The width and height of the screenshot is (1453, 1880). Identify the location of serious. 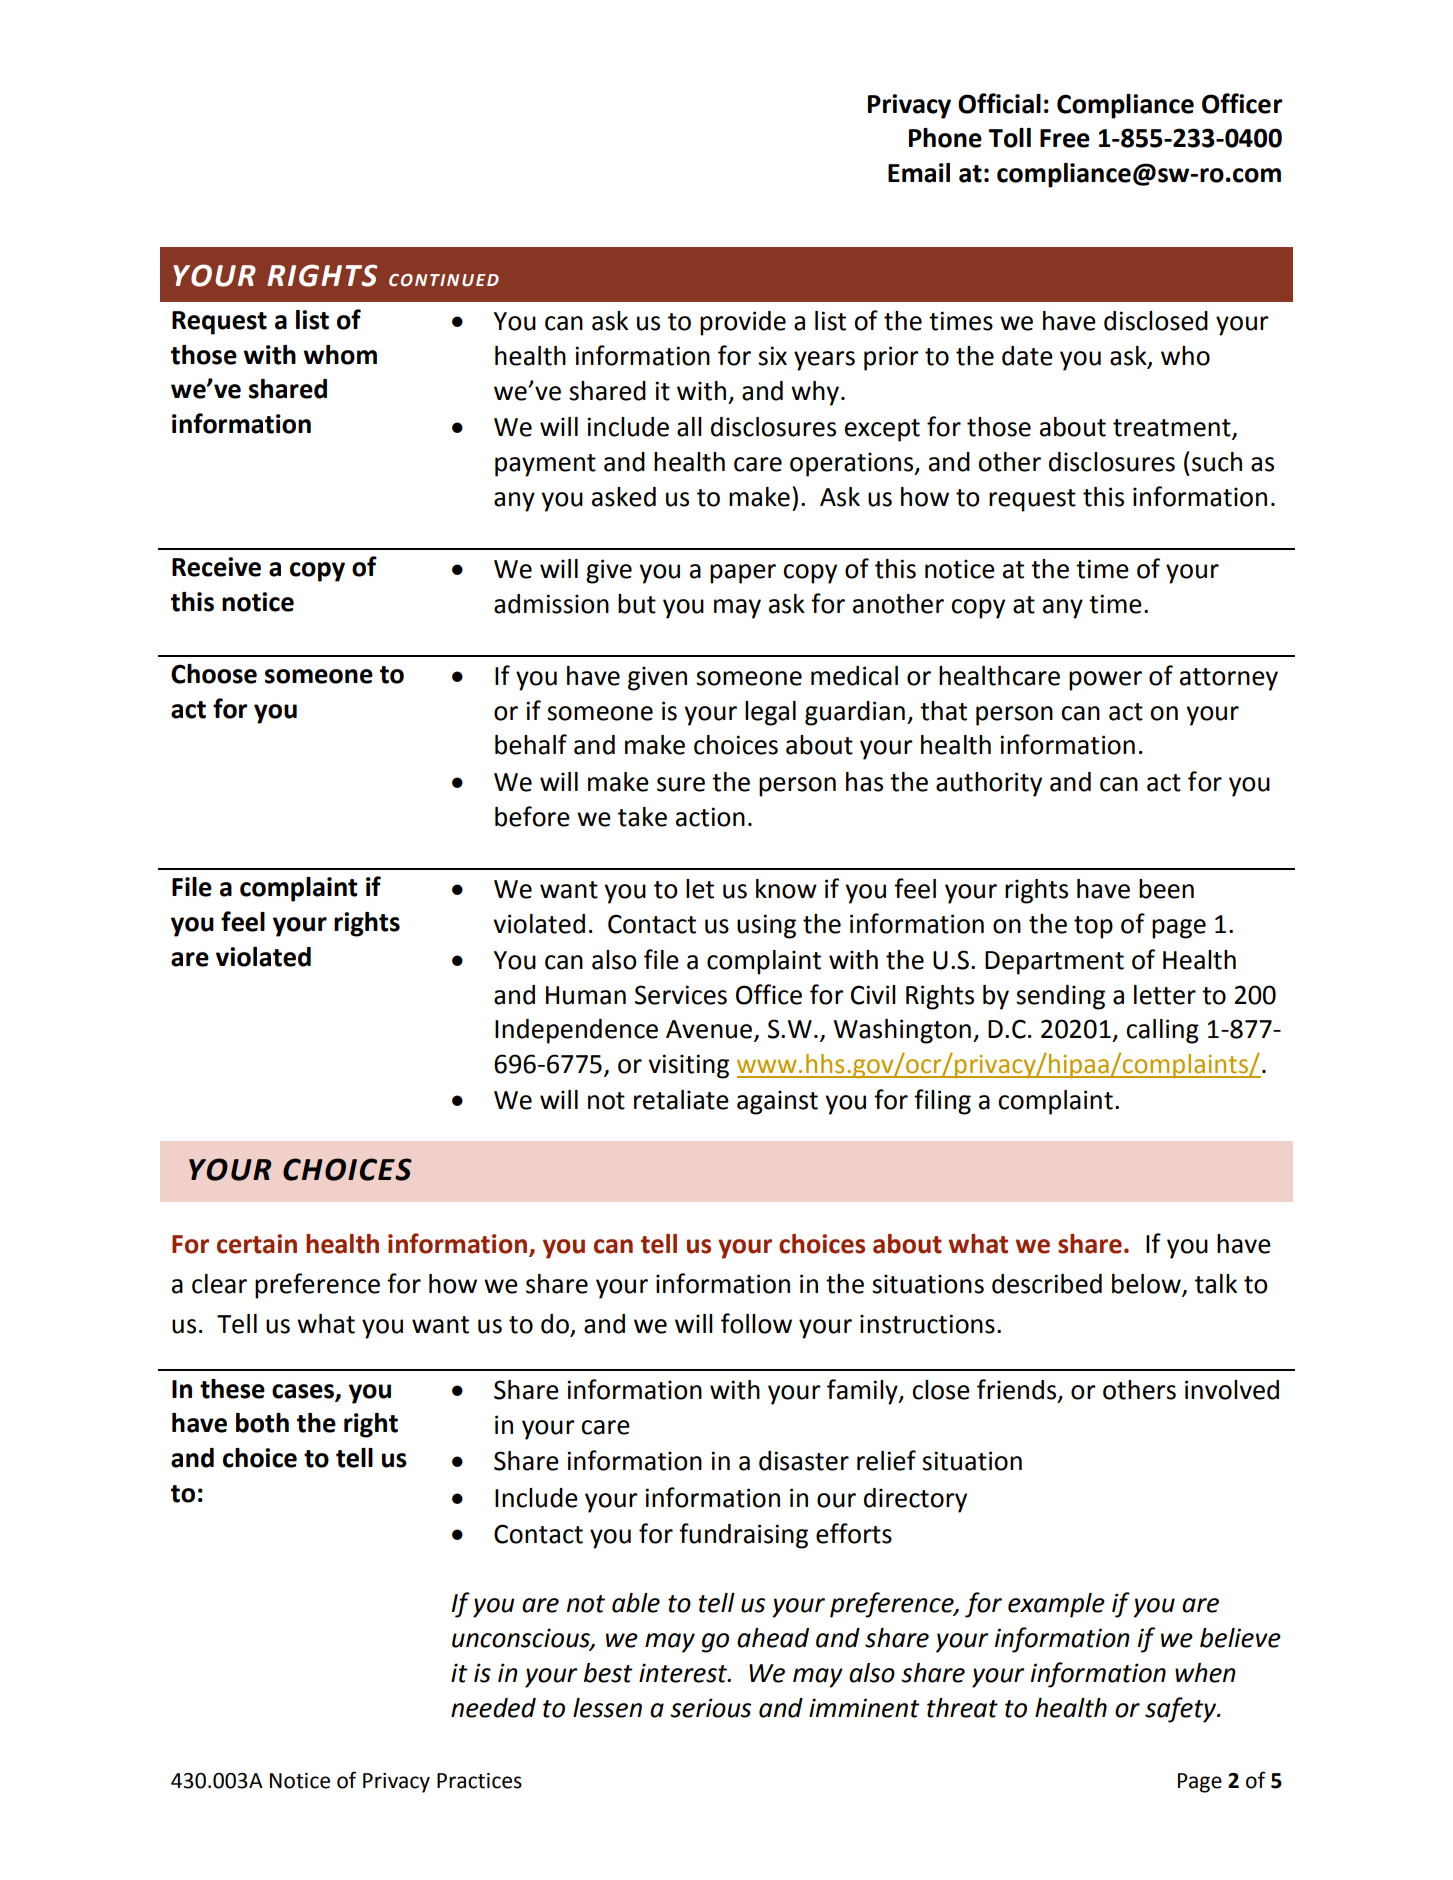
(710, 1708).
